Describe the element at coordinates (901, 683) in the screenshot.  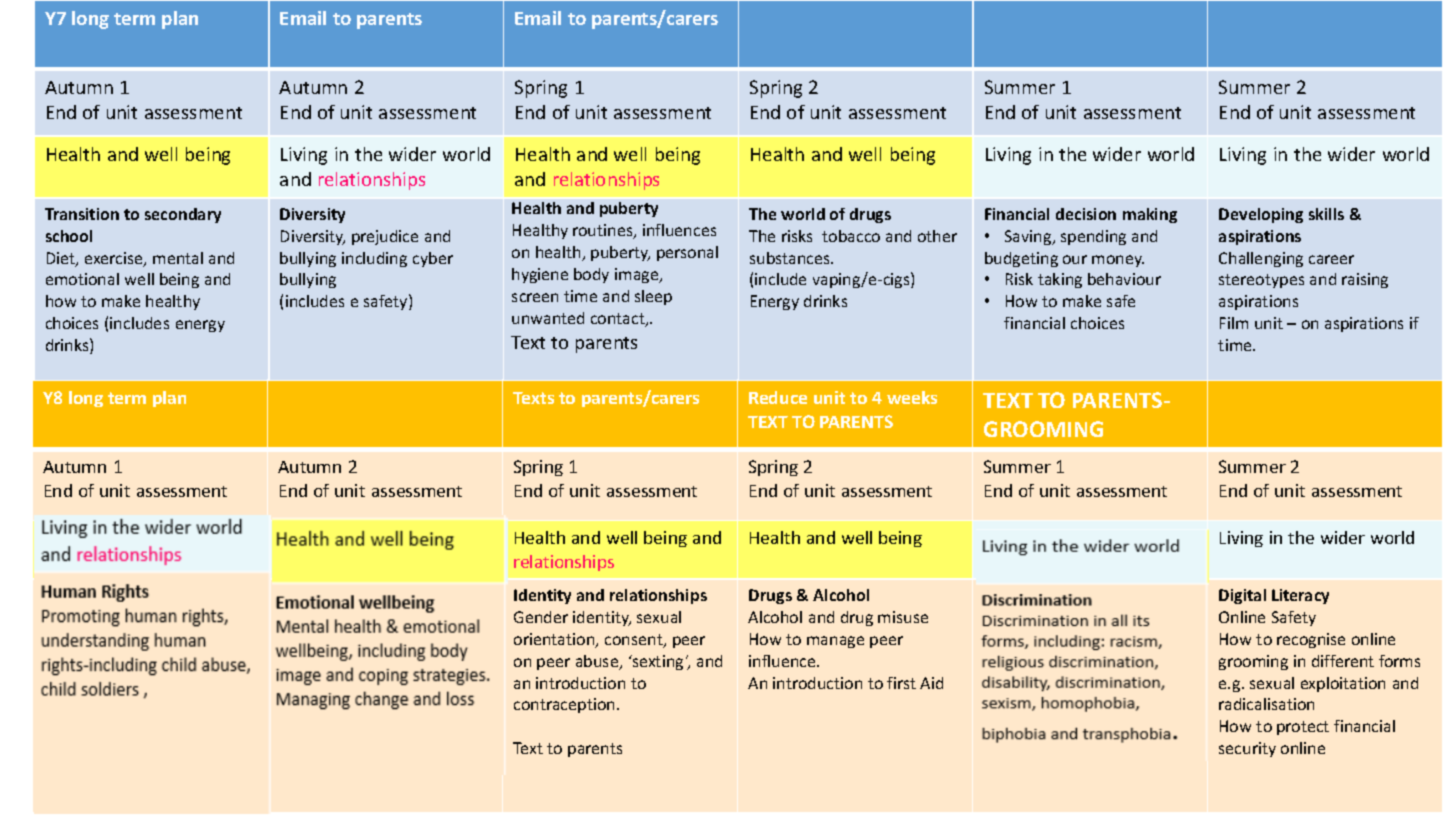
I see `first` at that location.
